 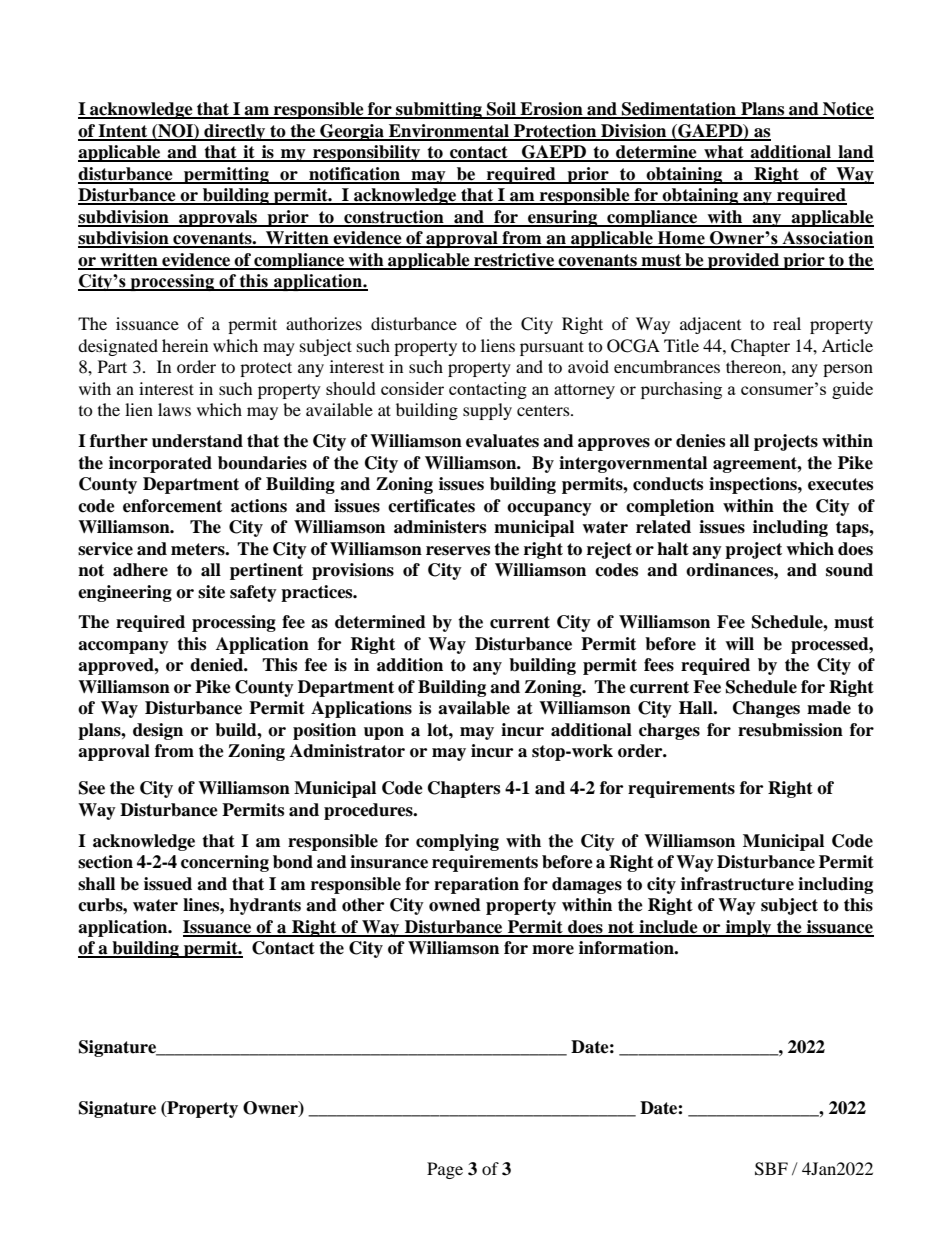 What do you see at coordinates (235, 132) in the image?
I see `directly` at bounding box center [235, 132].
